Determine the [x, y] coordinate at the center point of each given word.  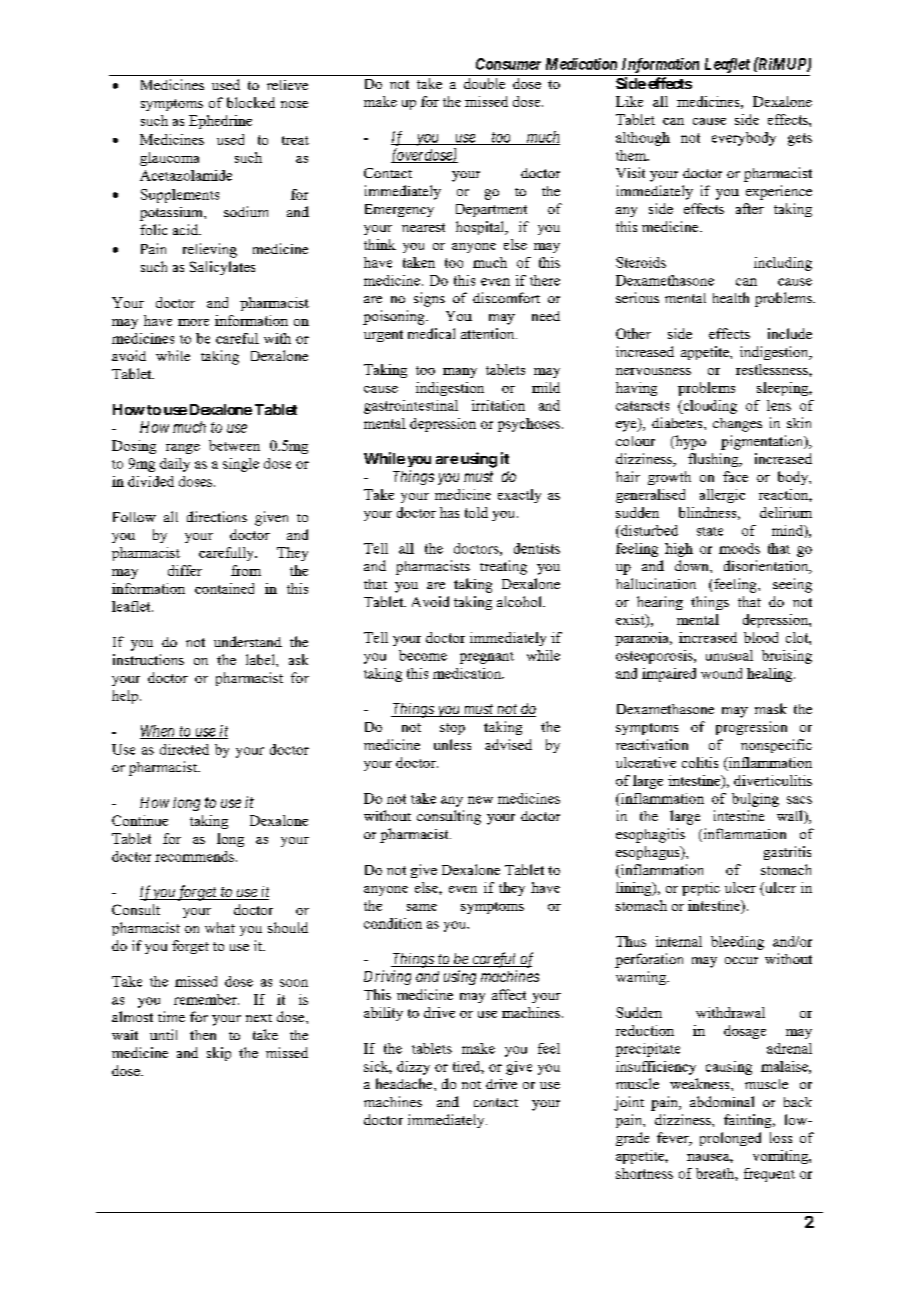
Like [629, 101]
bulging [755, 800]
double [484, 83]
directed [184, 749]
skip [219, 1054]
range [183, 449]
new [480, 800]
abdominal [722, 1101]
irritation [498, 405]
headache [405, 1083]
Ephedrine [220, 122]
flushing [714, 460]
